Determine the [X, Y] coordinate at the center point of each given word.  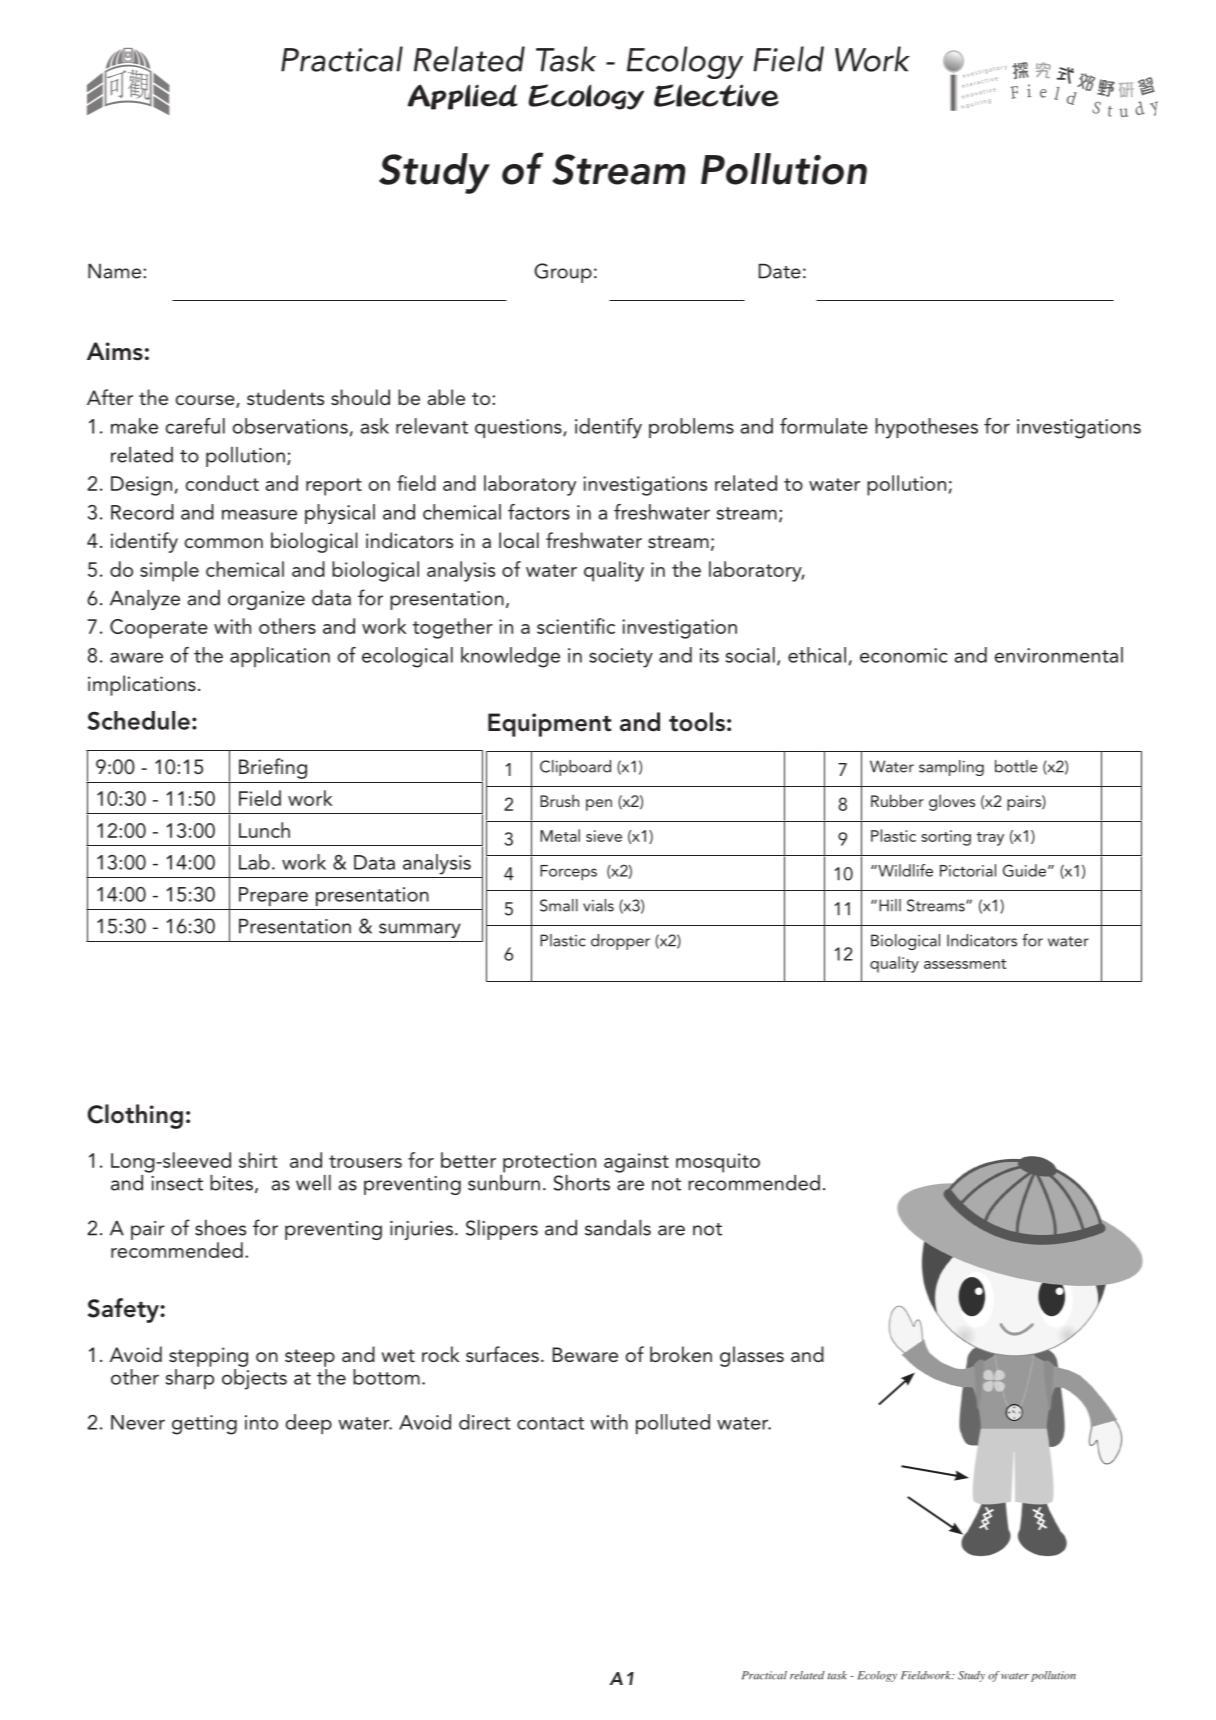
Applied [463, 97]
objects [254, 1379]
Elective [716, 95]
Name [116, 271]
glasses [752, 1356]
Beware [585, 1354]
